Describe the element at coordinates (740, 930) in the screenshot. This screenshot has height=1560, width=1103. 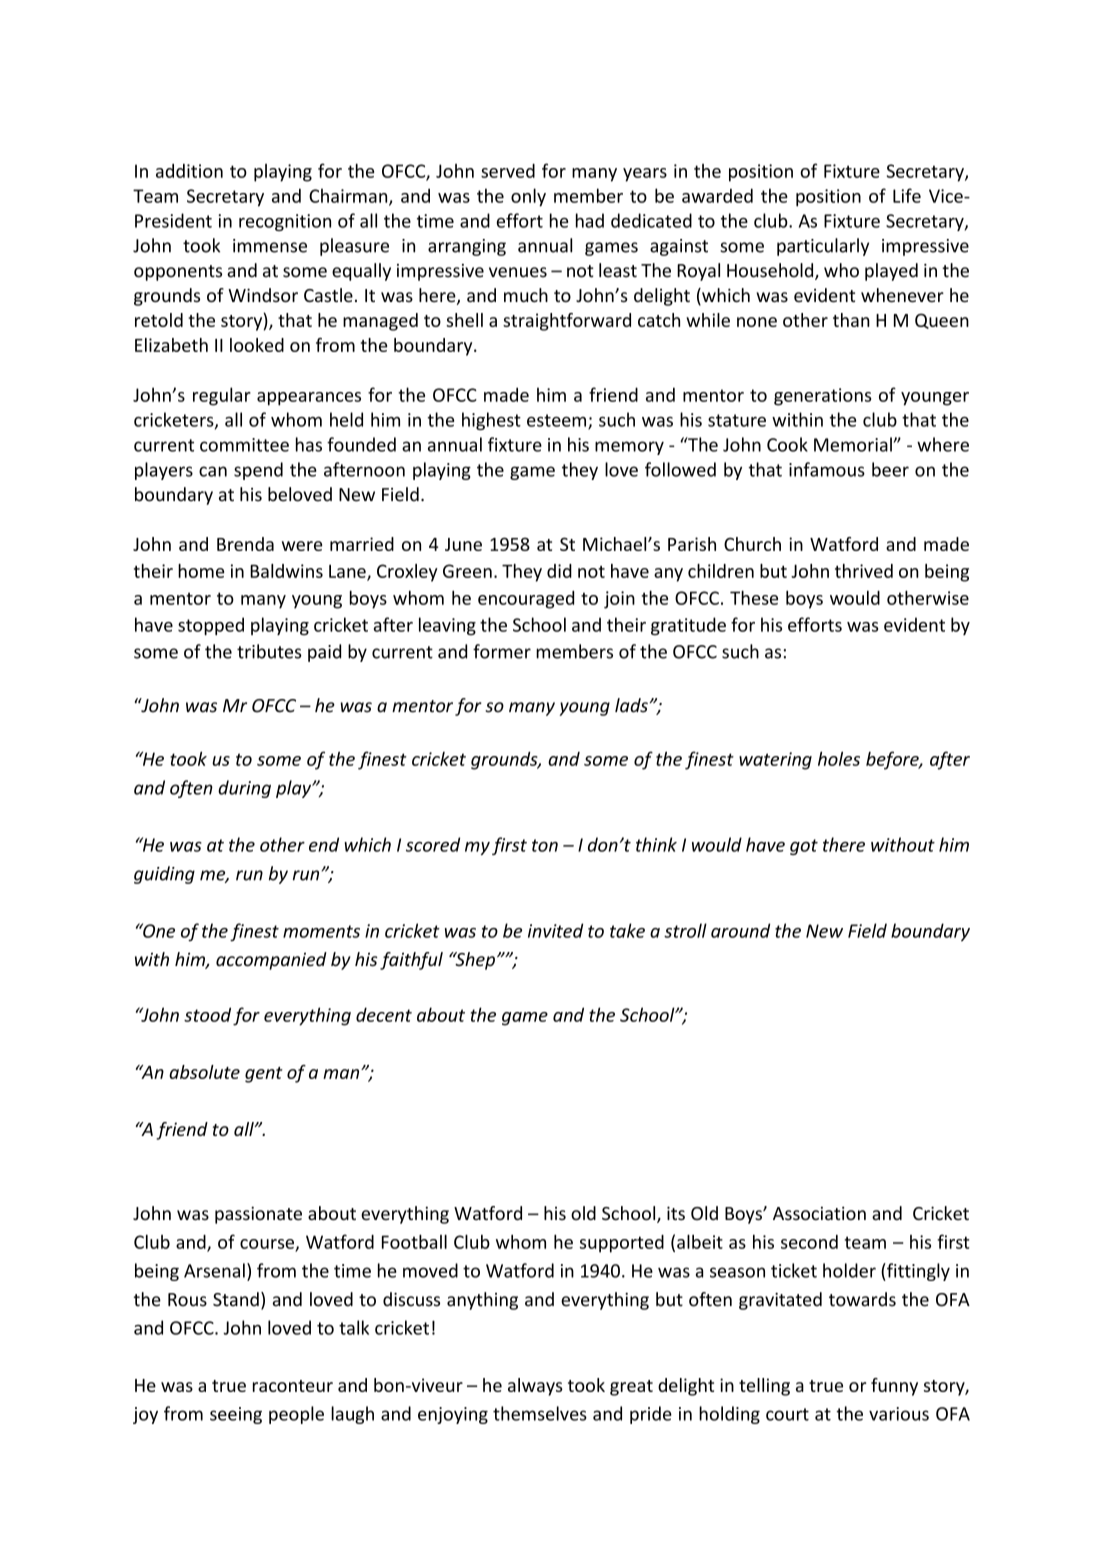
I see `around` at that location.
